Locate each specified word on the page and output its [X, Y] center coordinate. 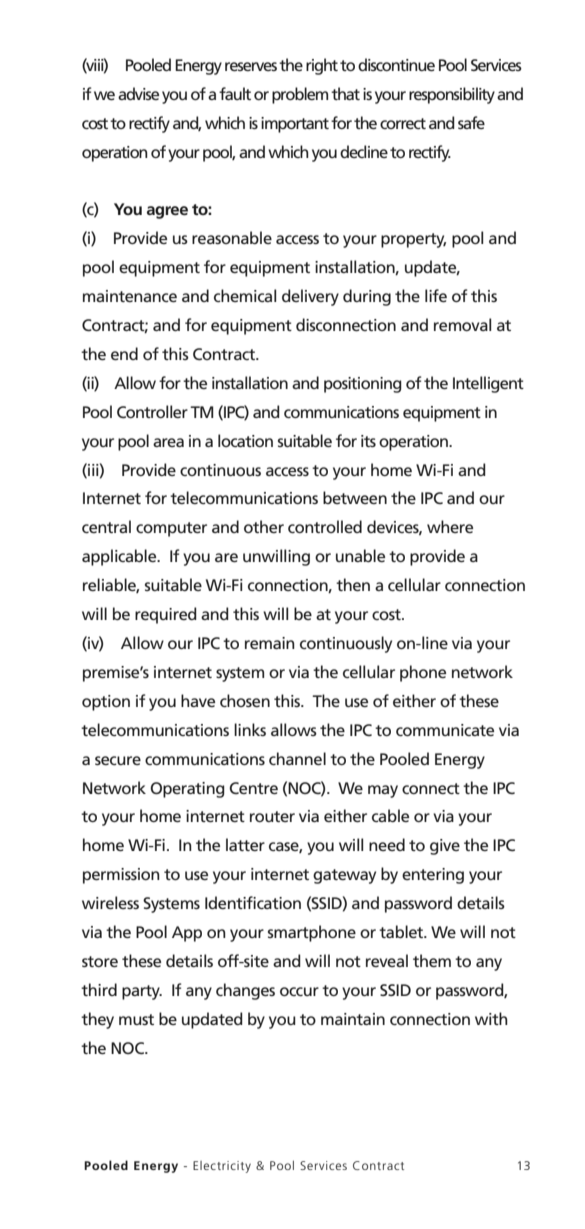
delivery [310, 297]
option [106, 703]
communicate [445, 730]
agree [167, 212]
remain [270, 643]
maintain [353, 1019]
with [491, 1018]
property [413, 240]
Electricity [222, 1167]
